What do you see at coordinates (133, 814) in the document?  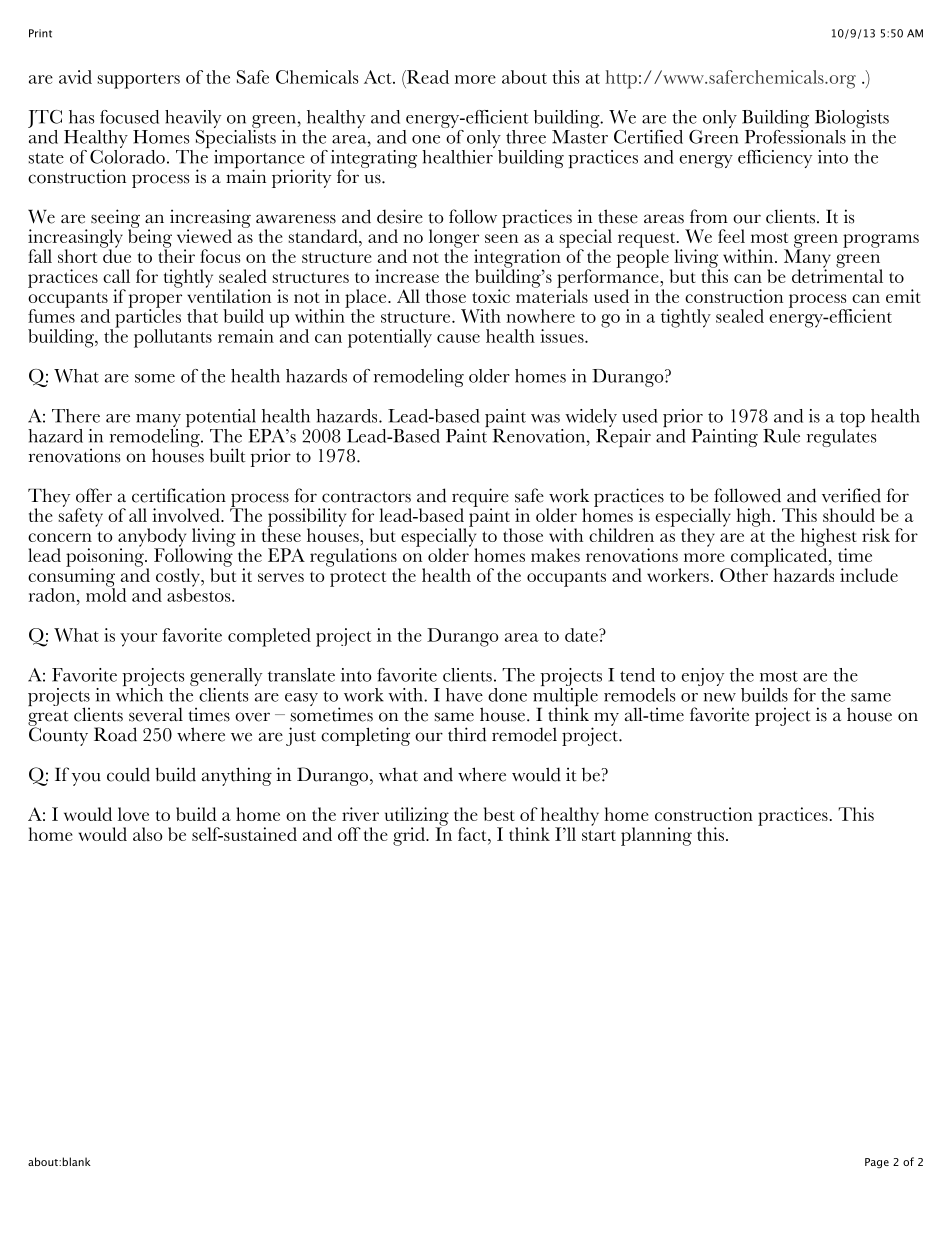 I see `love` at bounding box center [133, 814].
